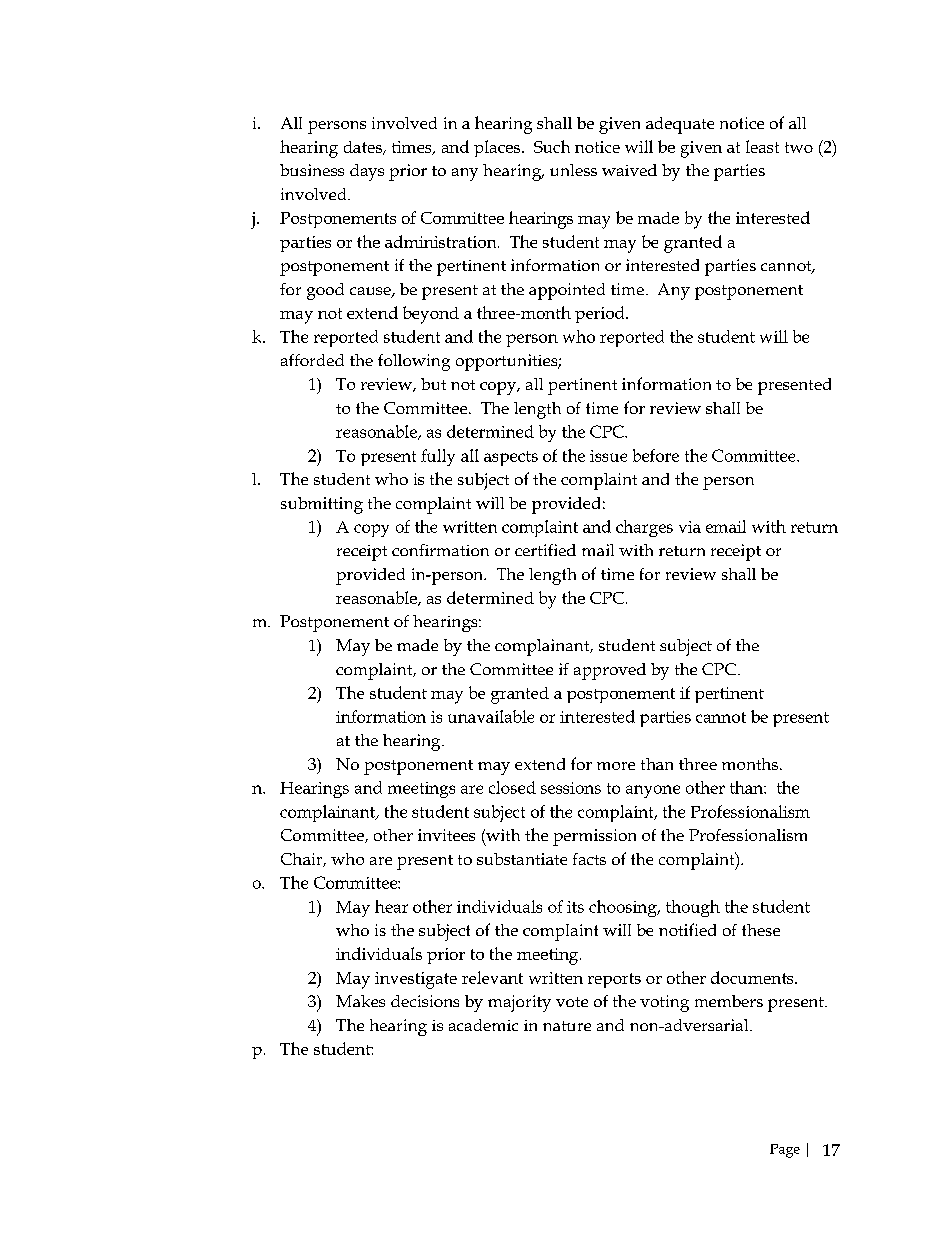 This screenshot has height=1233, width=952. I want to click on least, so click(762, 146).
